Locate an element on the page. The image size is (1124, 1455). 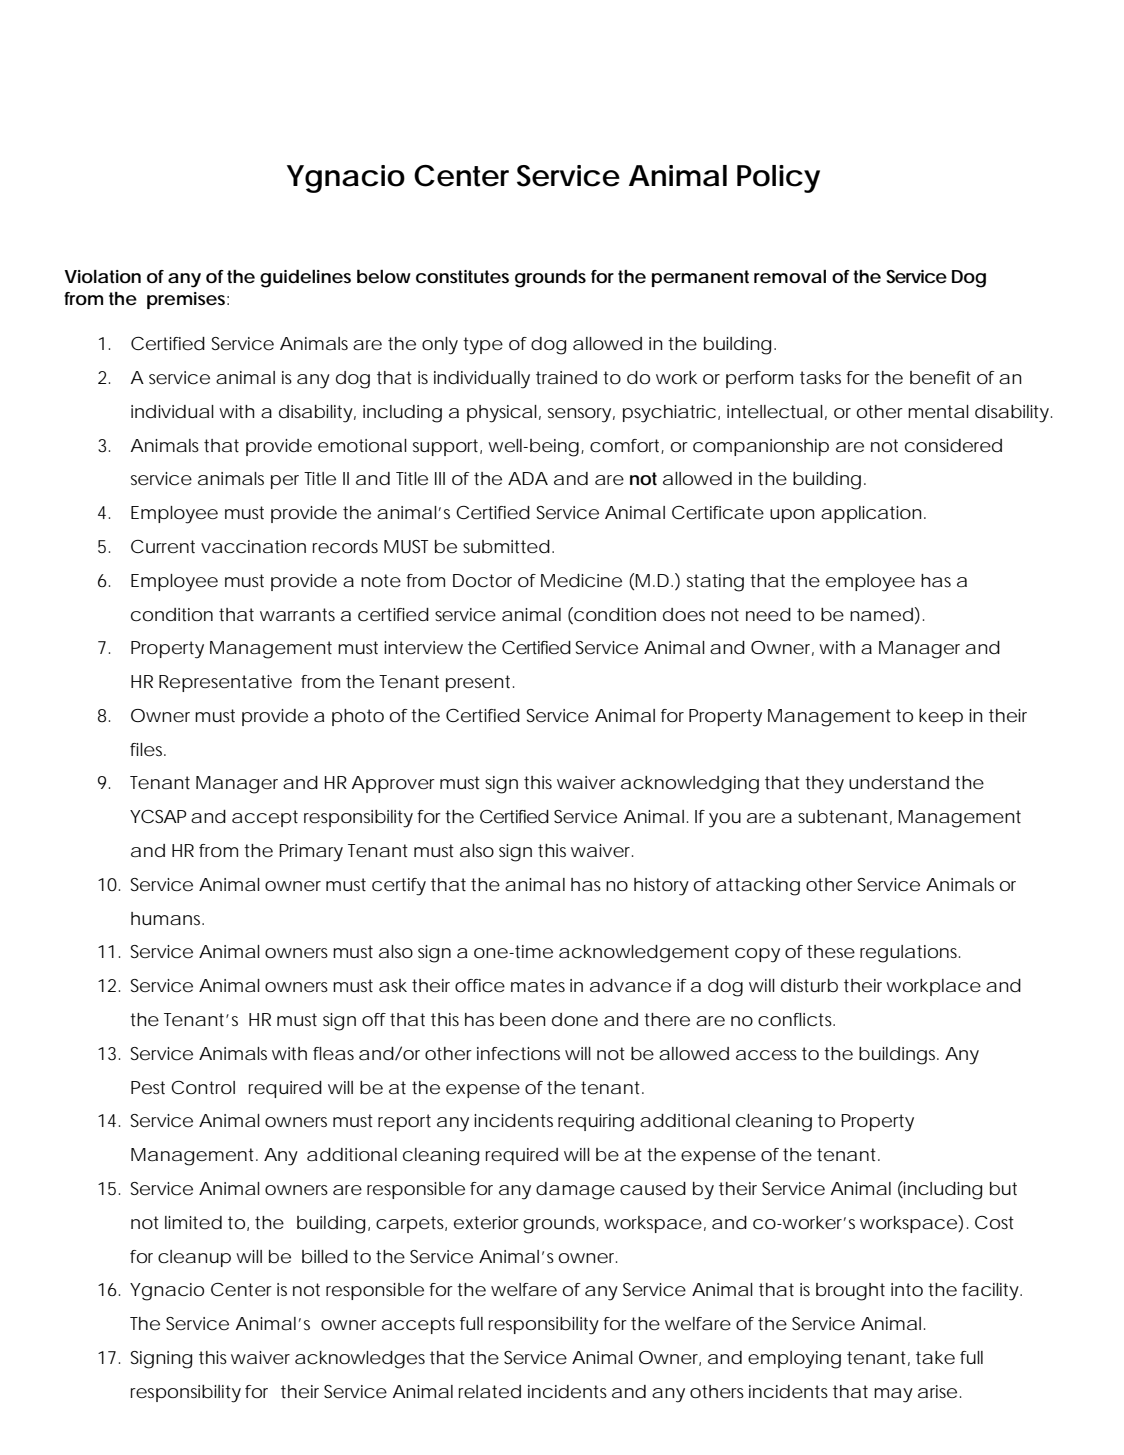
acknowledges is located at coordinates (360, 1360).
